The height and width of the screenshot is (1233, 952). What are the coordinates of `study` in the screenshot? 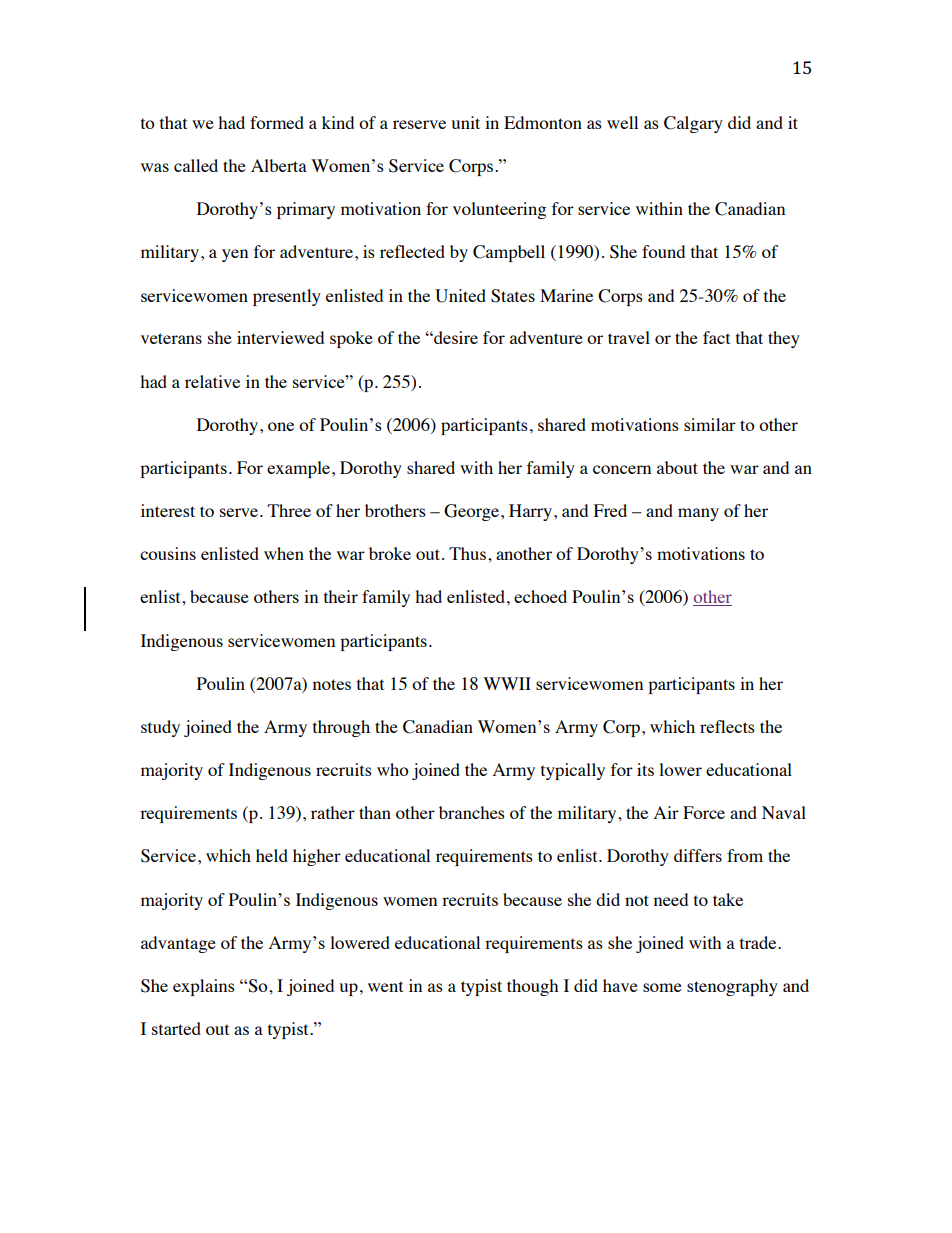 It's located at (160, 728).
